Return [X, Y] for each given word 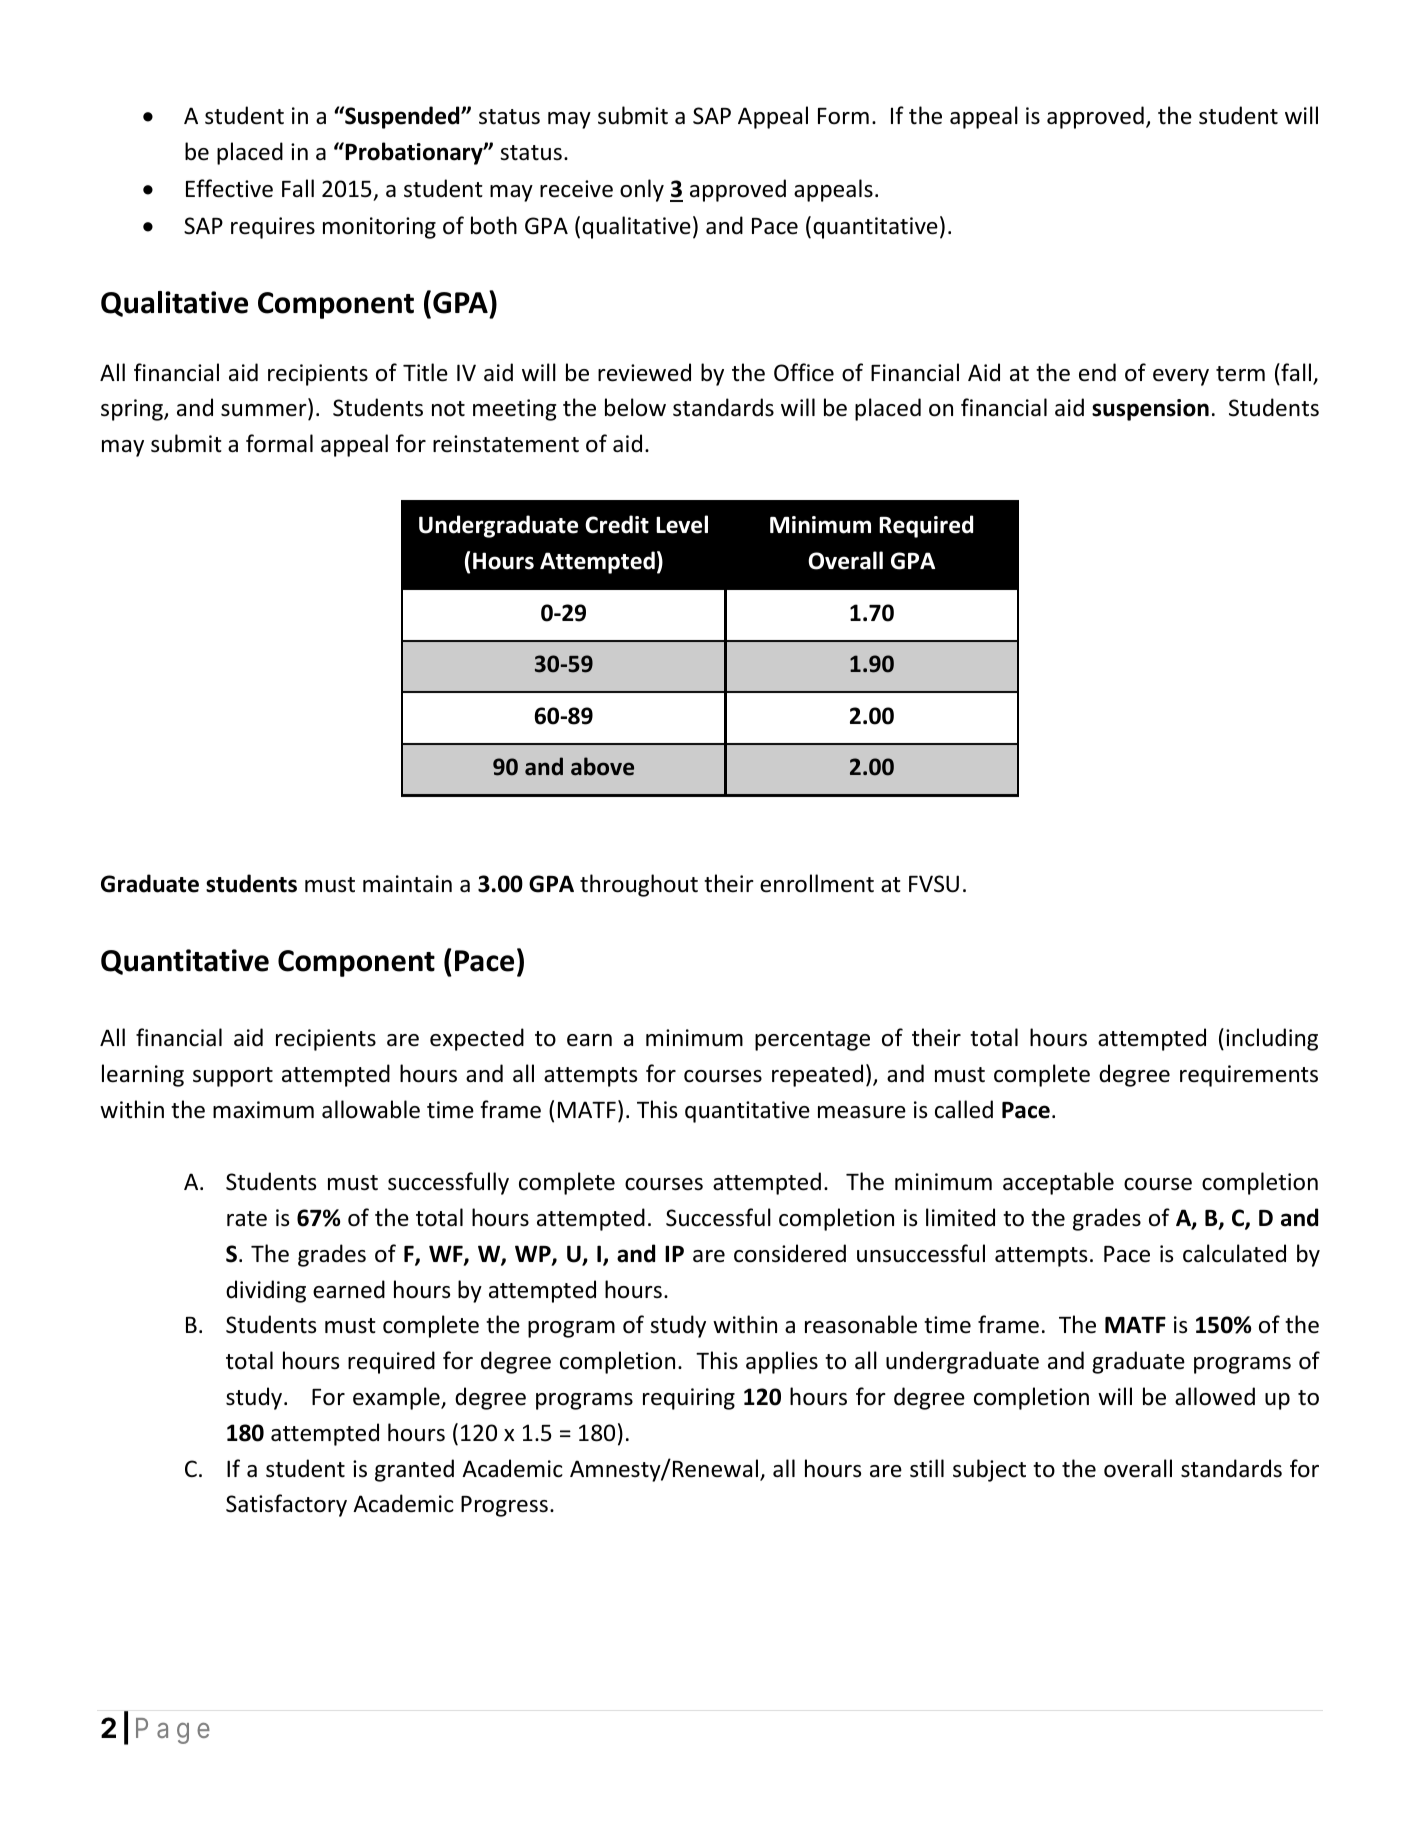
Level [682, 524]
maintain [407, 883]
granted [414, 1470]
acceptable [1058, 1183]
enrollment [817, 883]
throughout [639, 885]
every [1181, 377]
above [602, 766]
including [1272, 1039]
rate [247, 1219]
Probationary [414, 153]
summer [265, 412]
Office [804, 372]
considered [790, 1253]
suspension [1150, 410]
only [642, 190]
